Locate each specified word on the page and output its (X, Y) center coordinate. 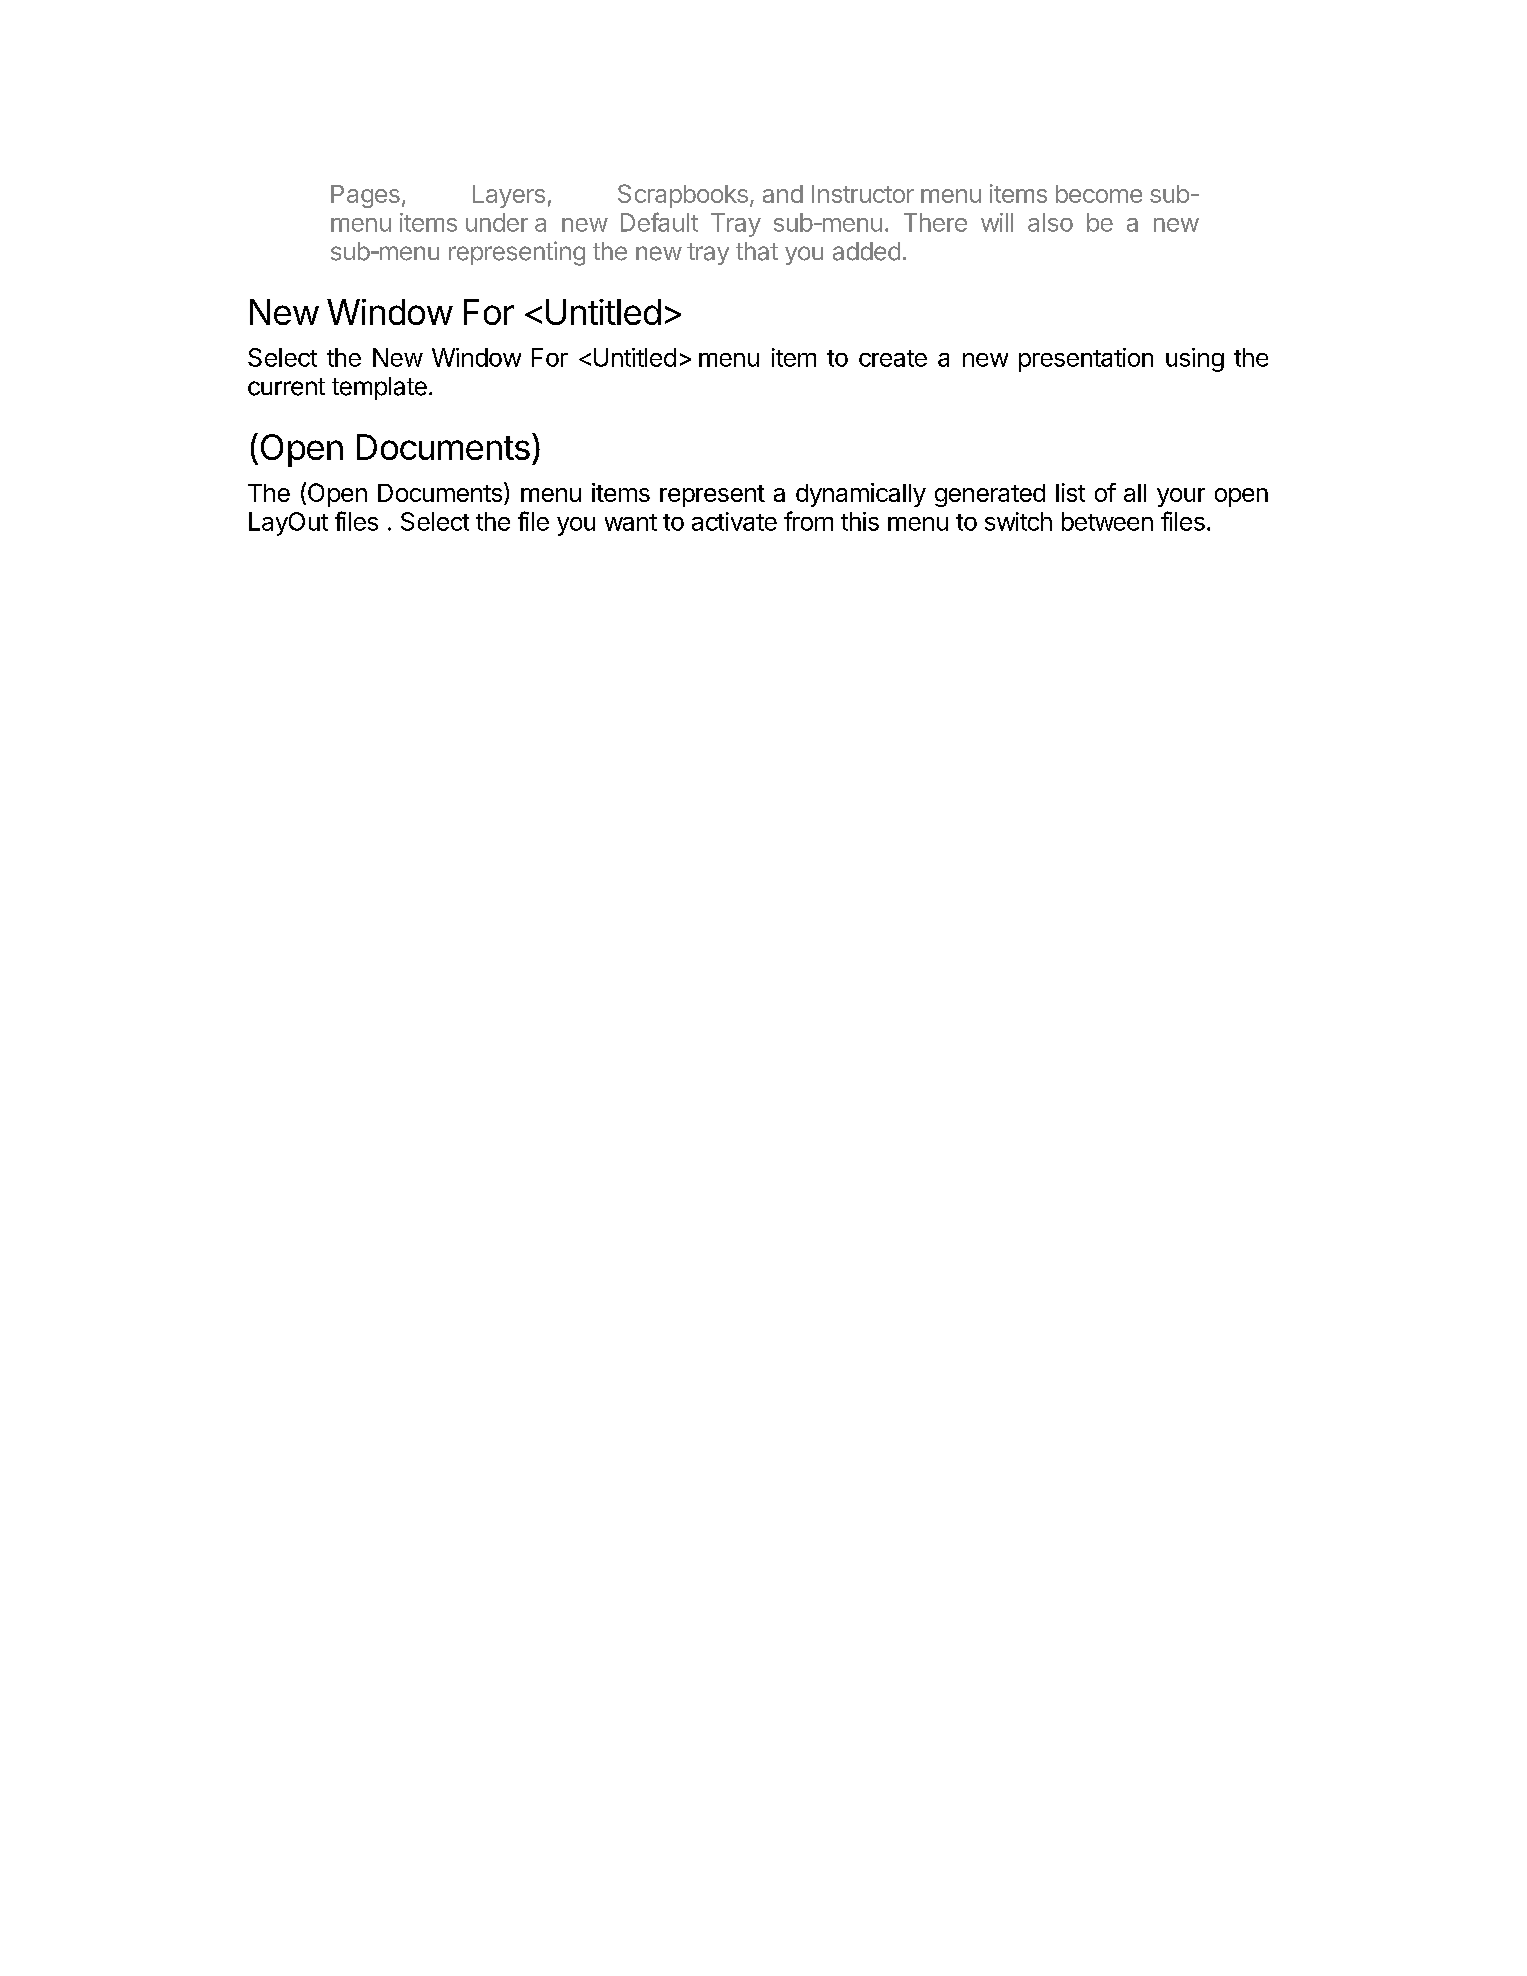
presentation (1086, 360)
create (893, 358)
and (783, 194)
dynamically (861, 495)
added (866, 251)
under (497, 222)
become (1099, 194)
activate (734, 521)
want (631, 522)
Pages (365, 196)
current (286, 387)
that (757, 251)
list (1070, 492)
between (1107, 521)
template (379, 388)
